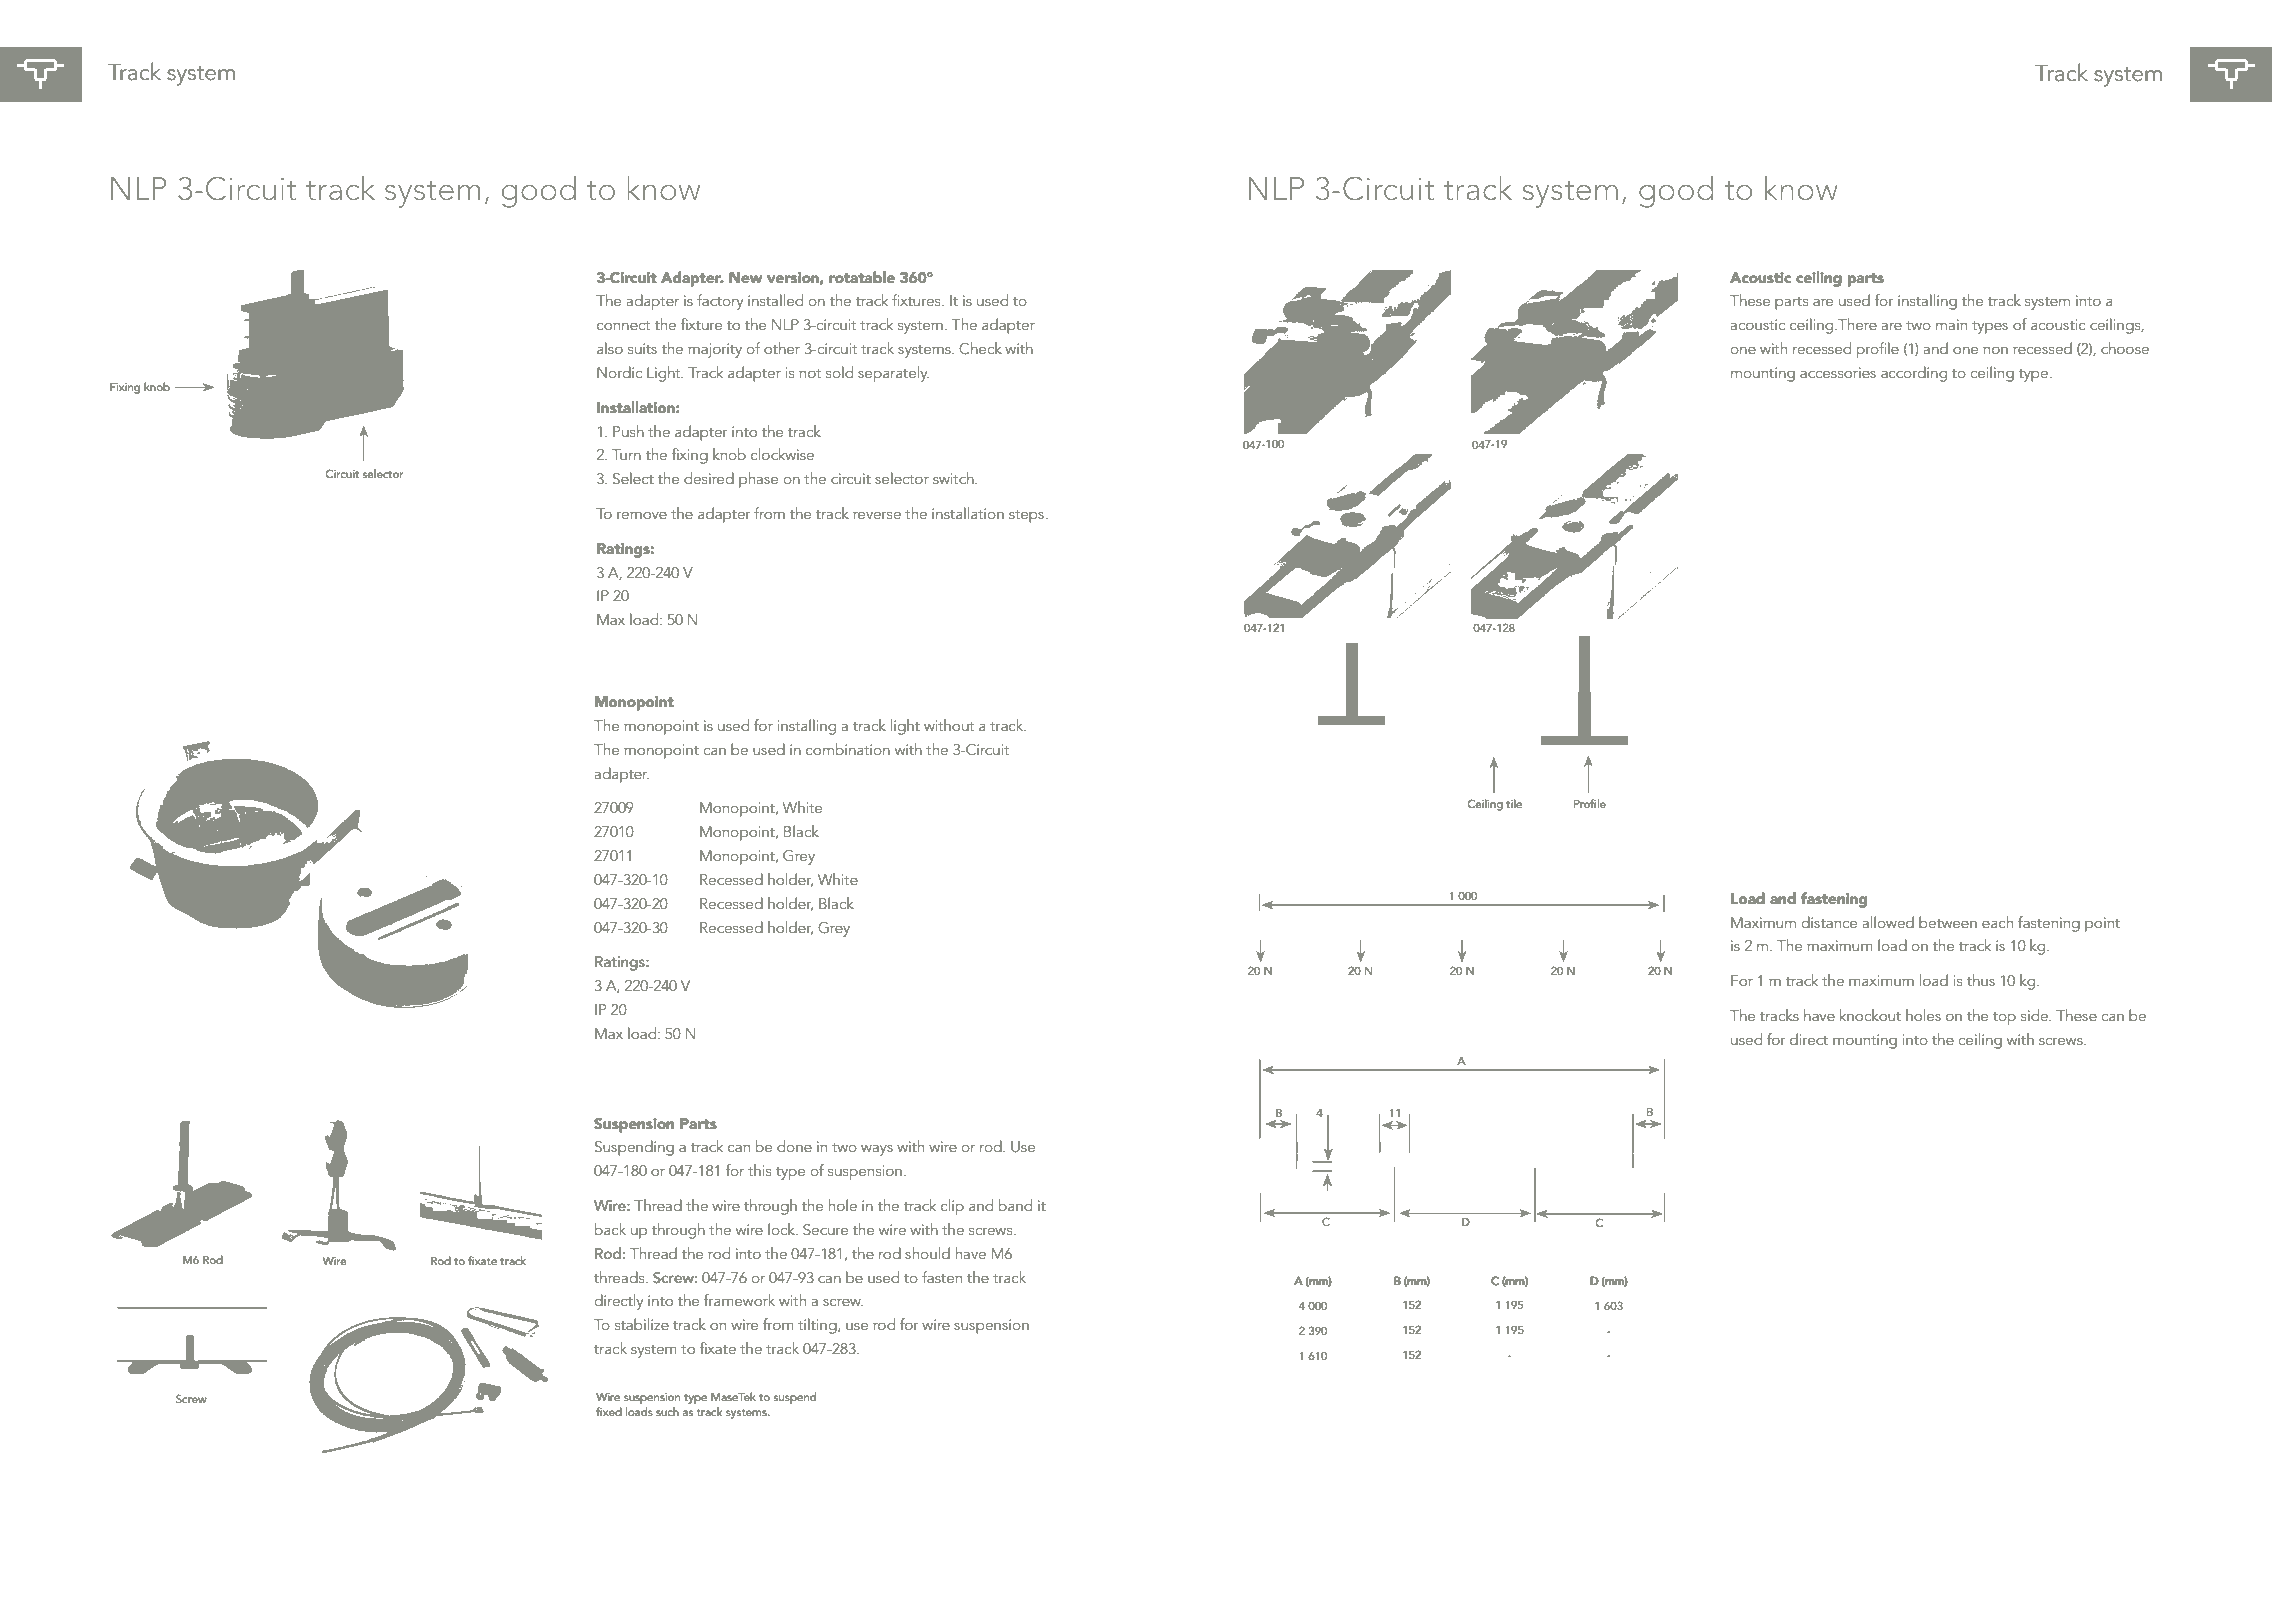 The width and height of the screenshot is (2272, 1607). What do you see at coordinates (818, 1326) in the screenshot?
I see `tilting` at bounding box center [818, 1326].
